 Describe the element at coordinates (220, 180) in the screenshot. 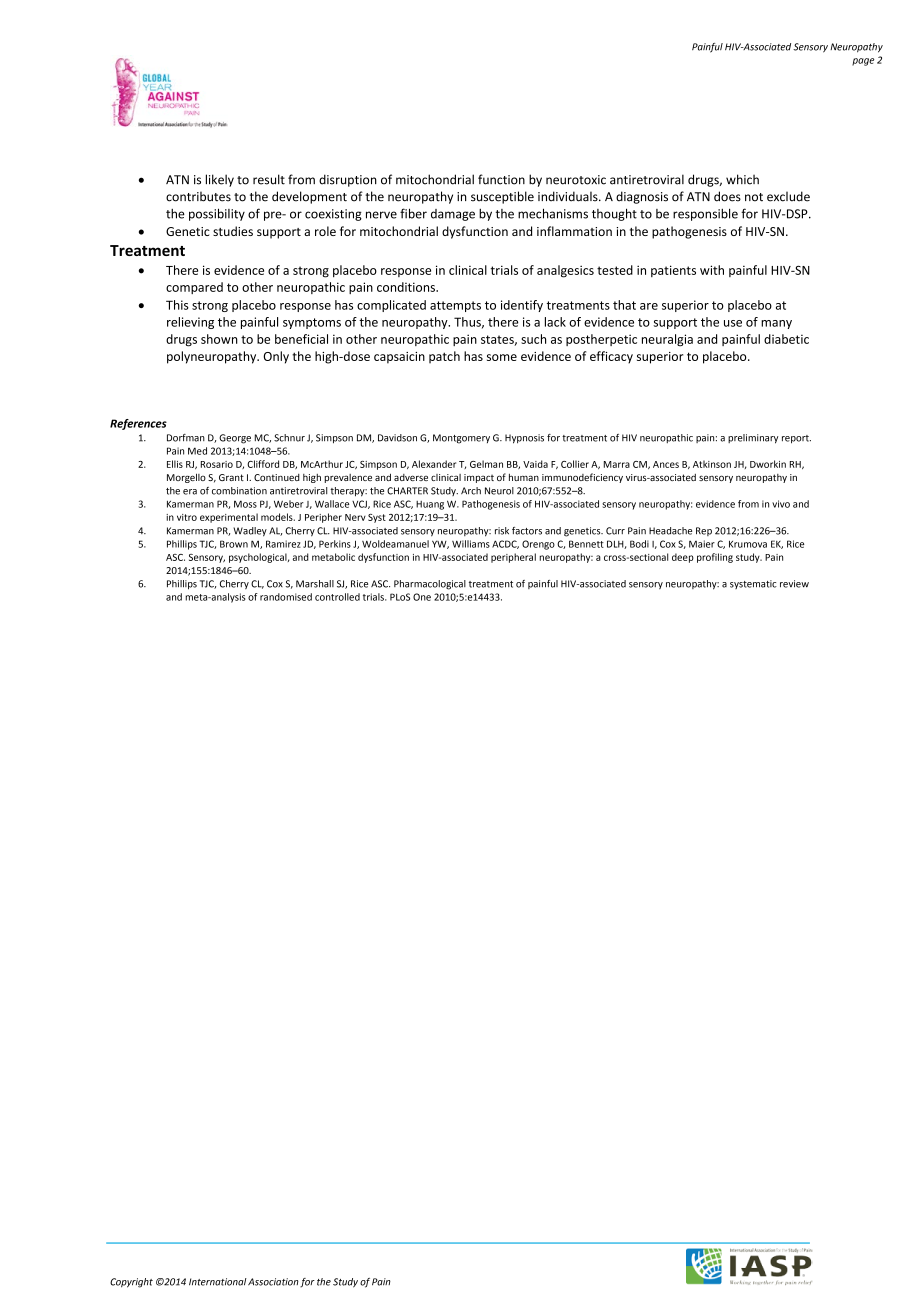

I see `likely` at that location.
